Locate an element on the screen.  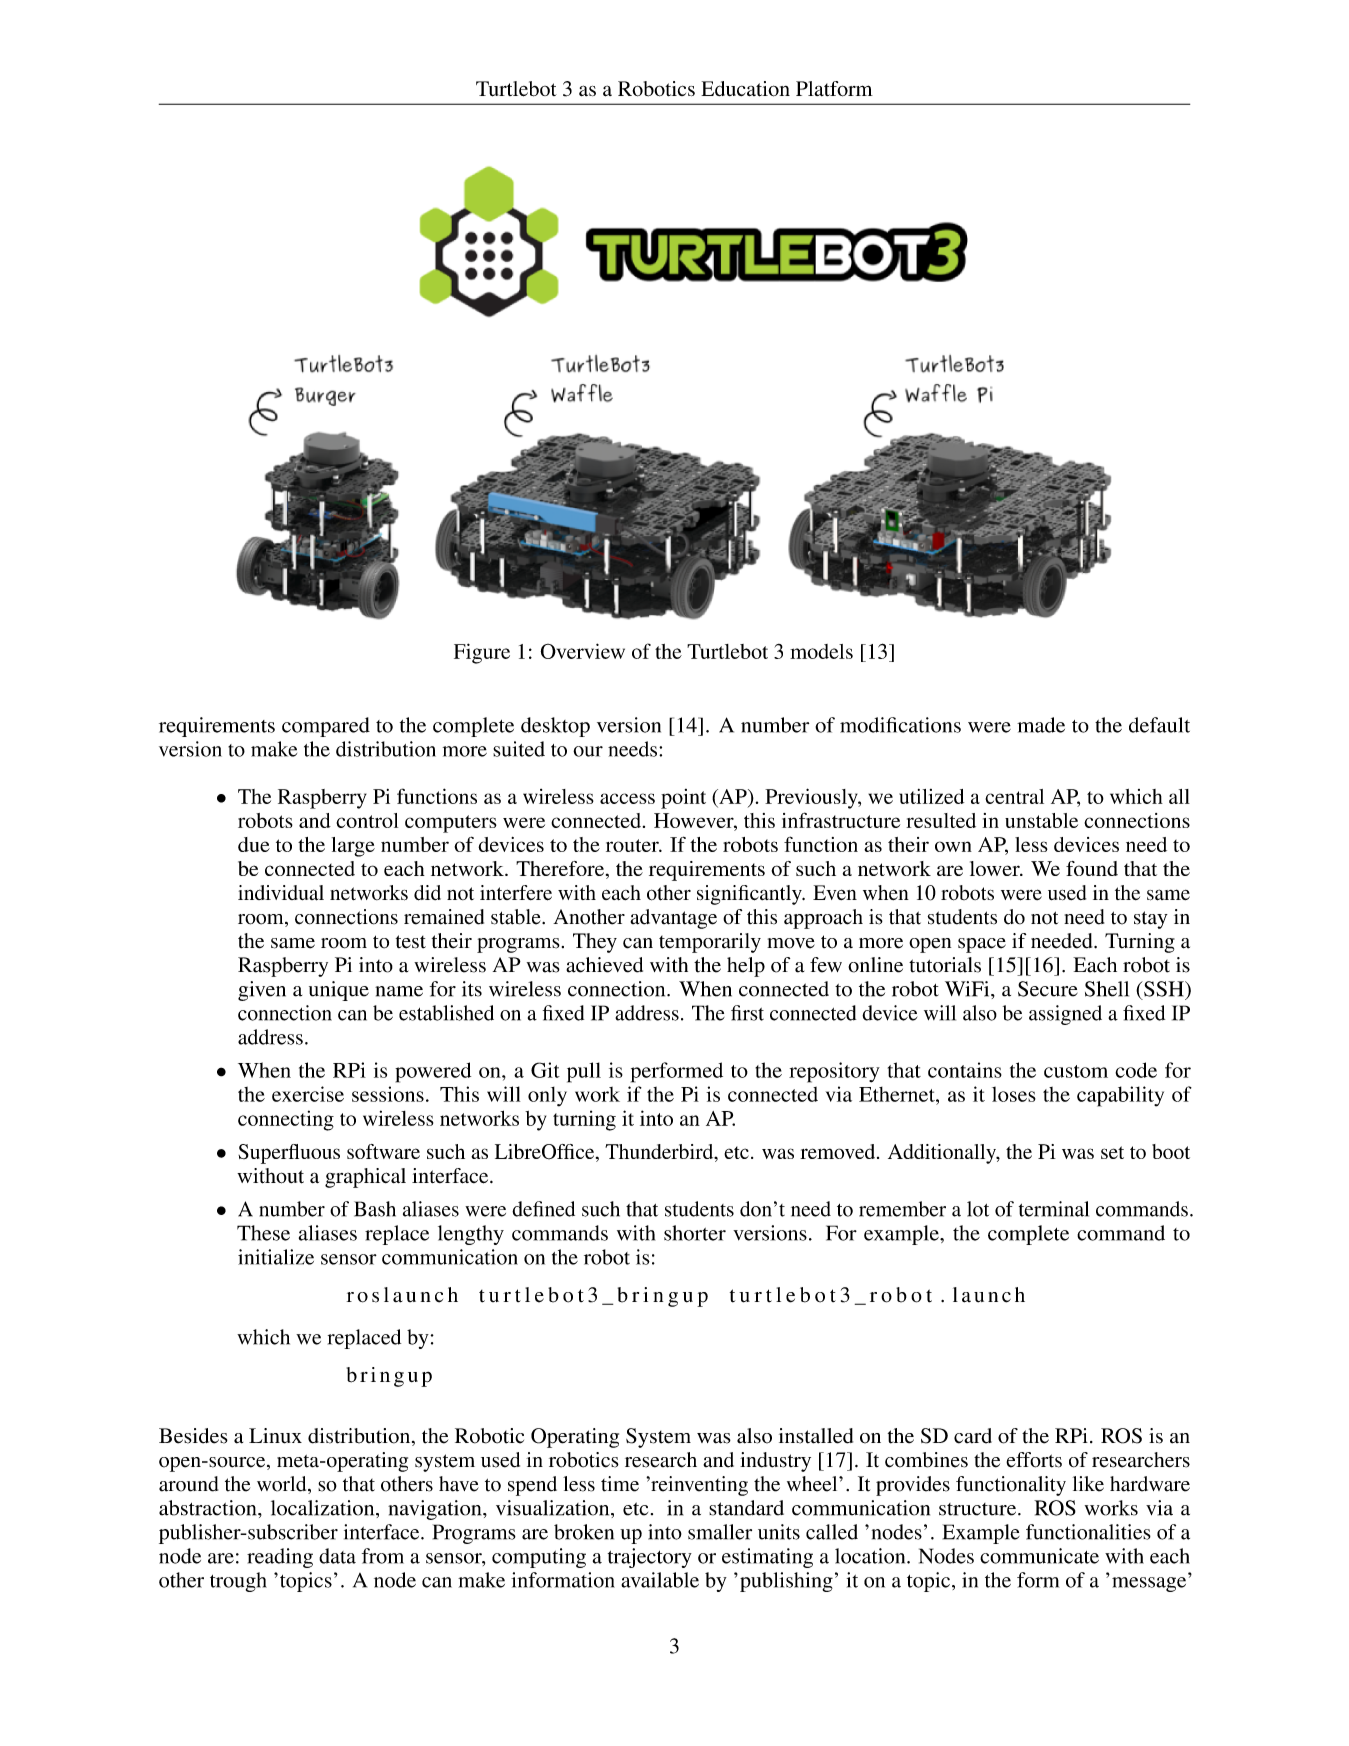
made is located at coordinates (1041, 725).
